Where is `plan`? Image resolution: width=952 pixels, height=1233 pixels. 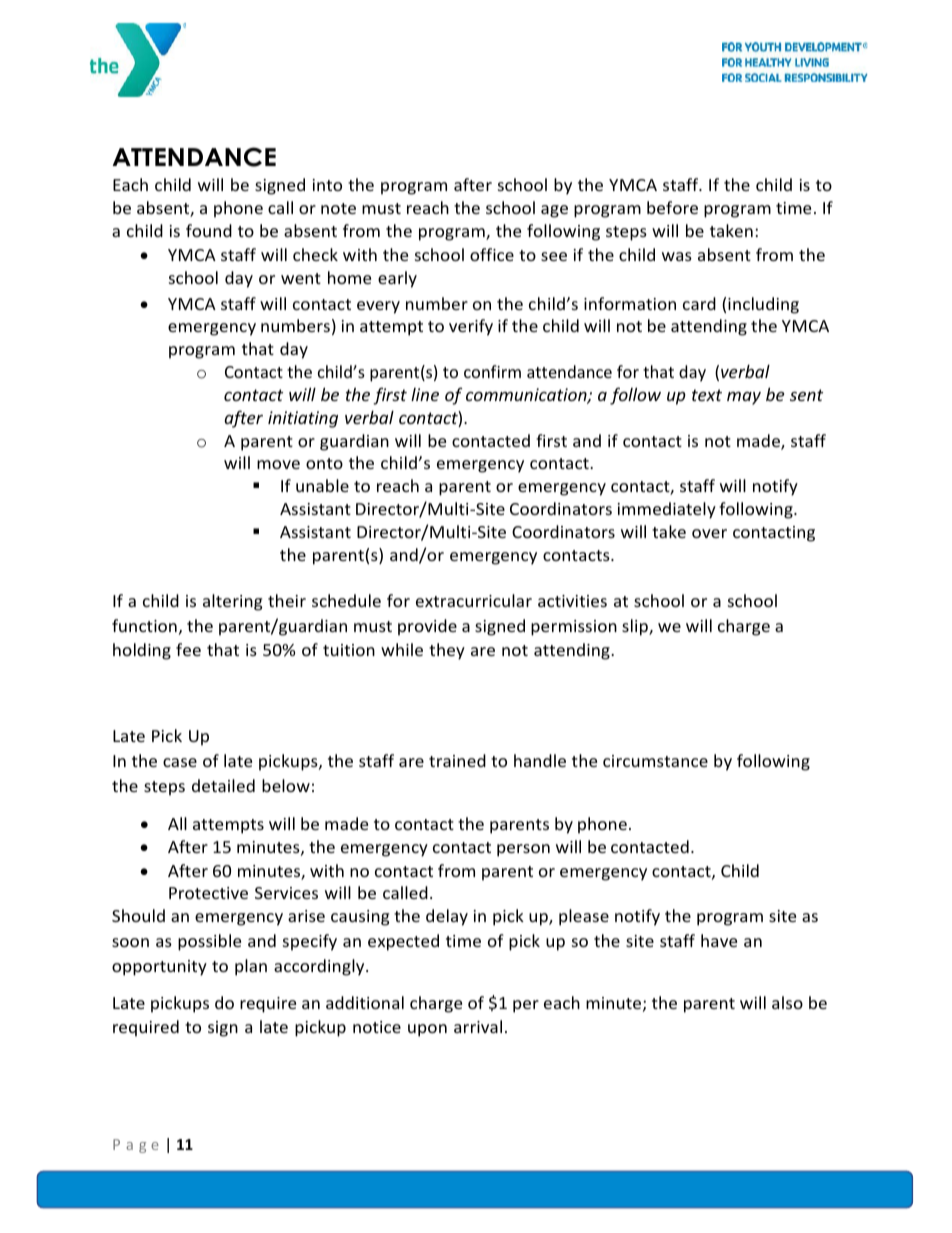
plan is located at coordinates (251, 967).
